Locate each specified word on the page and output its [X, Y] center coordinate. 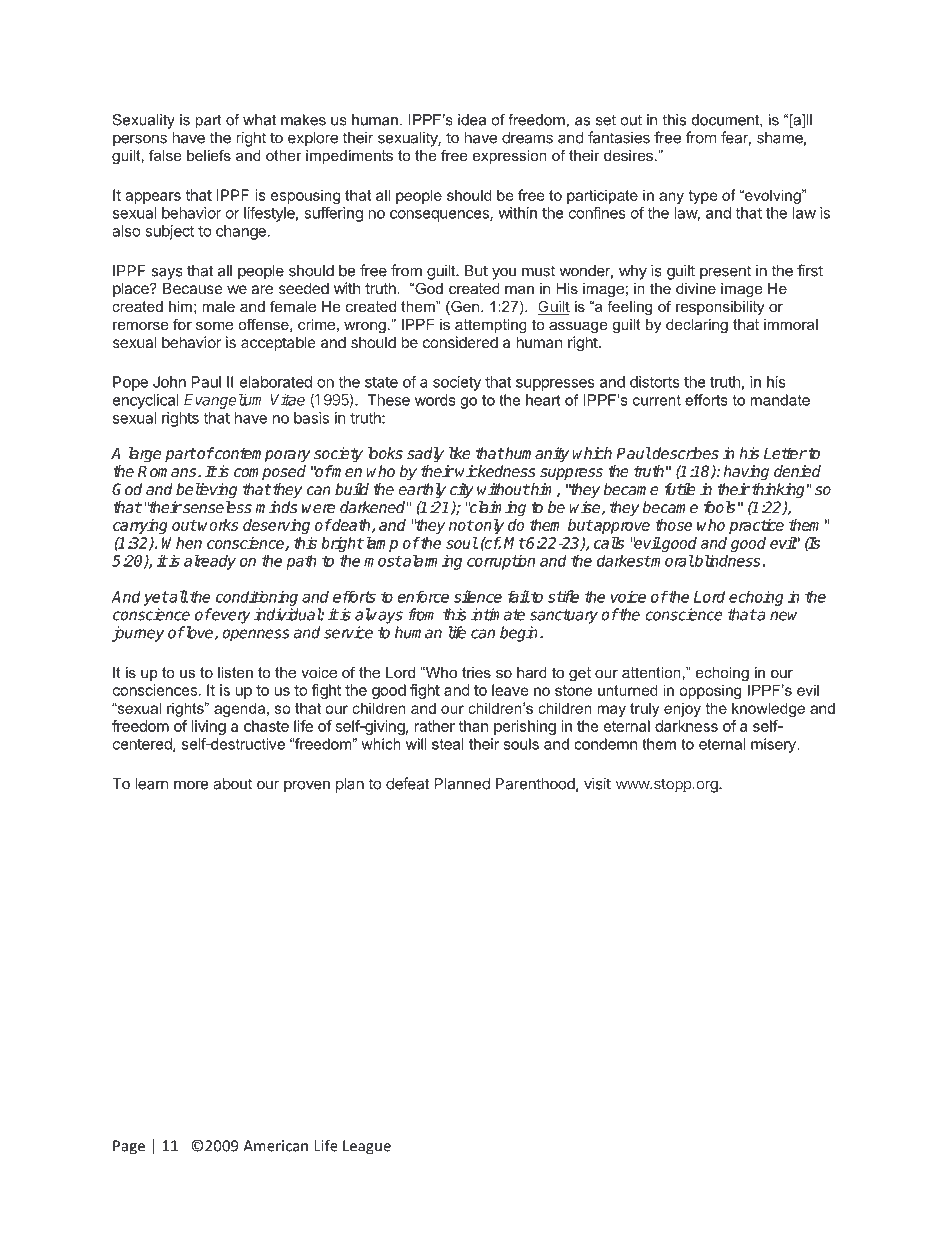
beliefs [209, 155]
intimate [498, 614]
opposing [710, 691]
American [275, 1146]
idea [472, 120]
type [703, 197]
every [230, 617]
